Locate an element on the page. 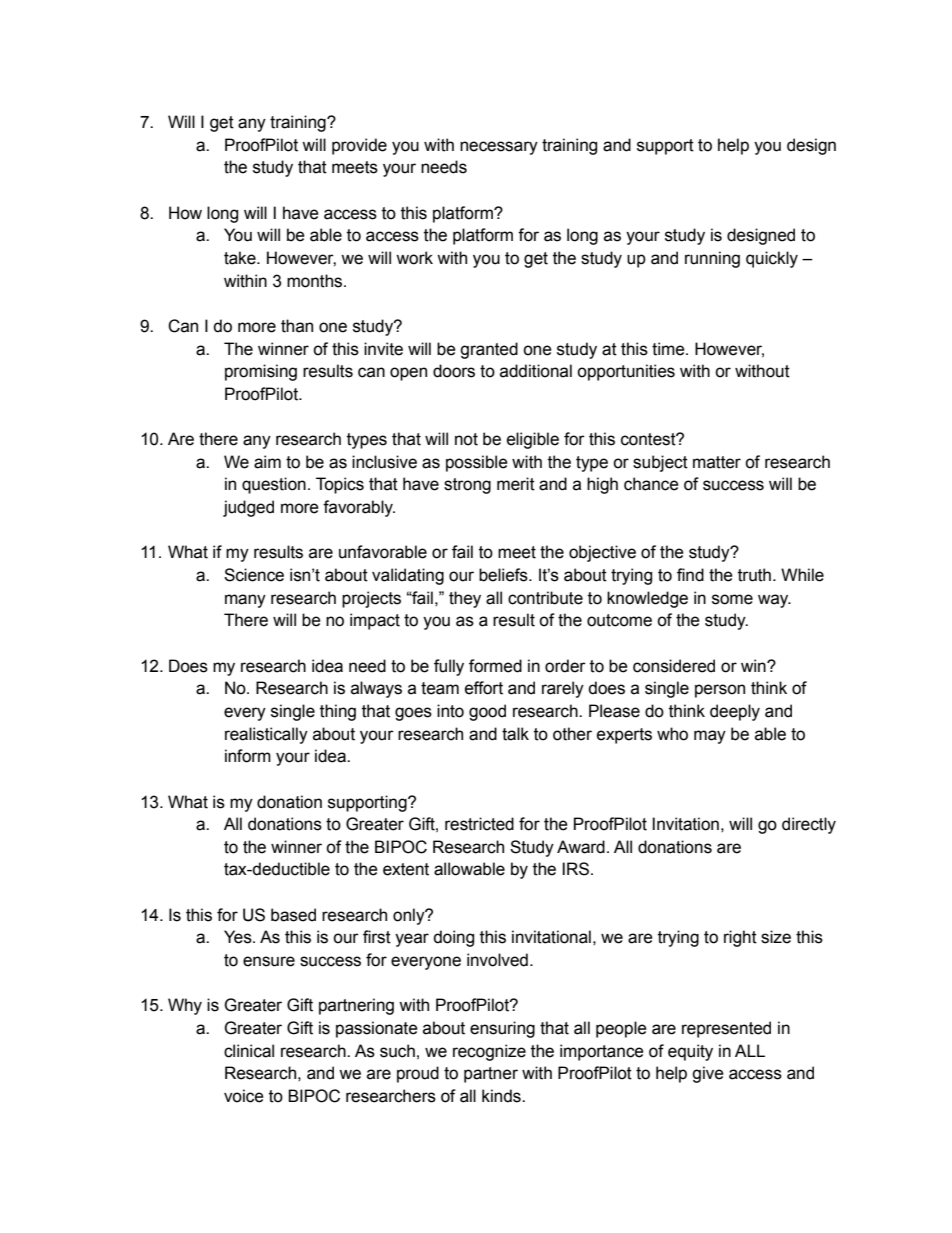 Image resolution: width=952 pixels, height=1233 pixels. may is located at coordinates (710, 737).
